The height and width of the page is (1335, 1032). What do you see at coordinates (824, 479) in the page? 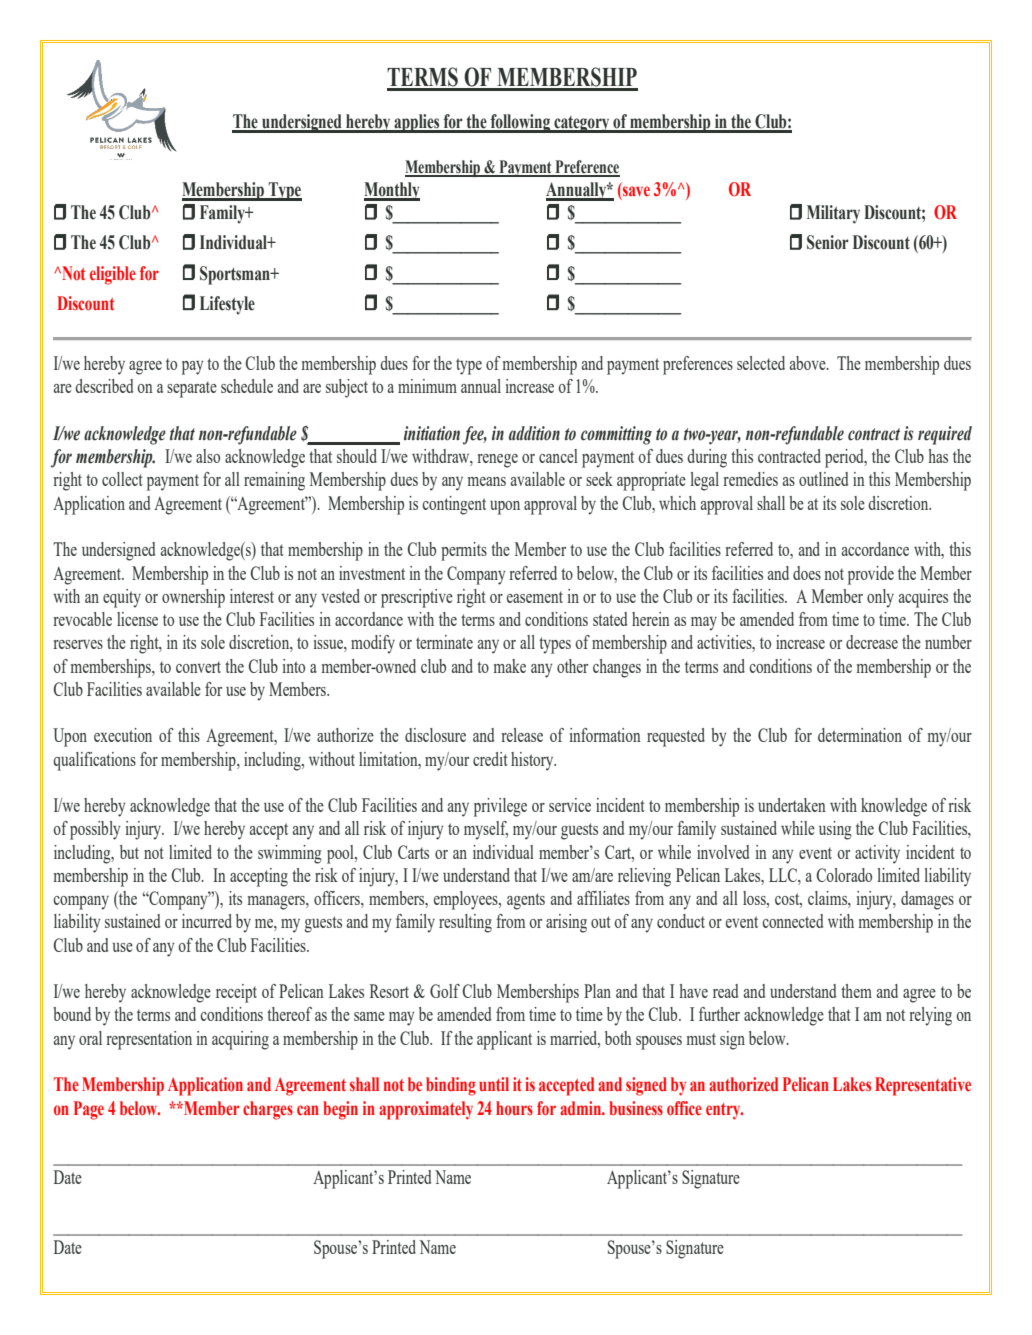
I see `outlined` at bounding box center [824, 479].
